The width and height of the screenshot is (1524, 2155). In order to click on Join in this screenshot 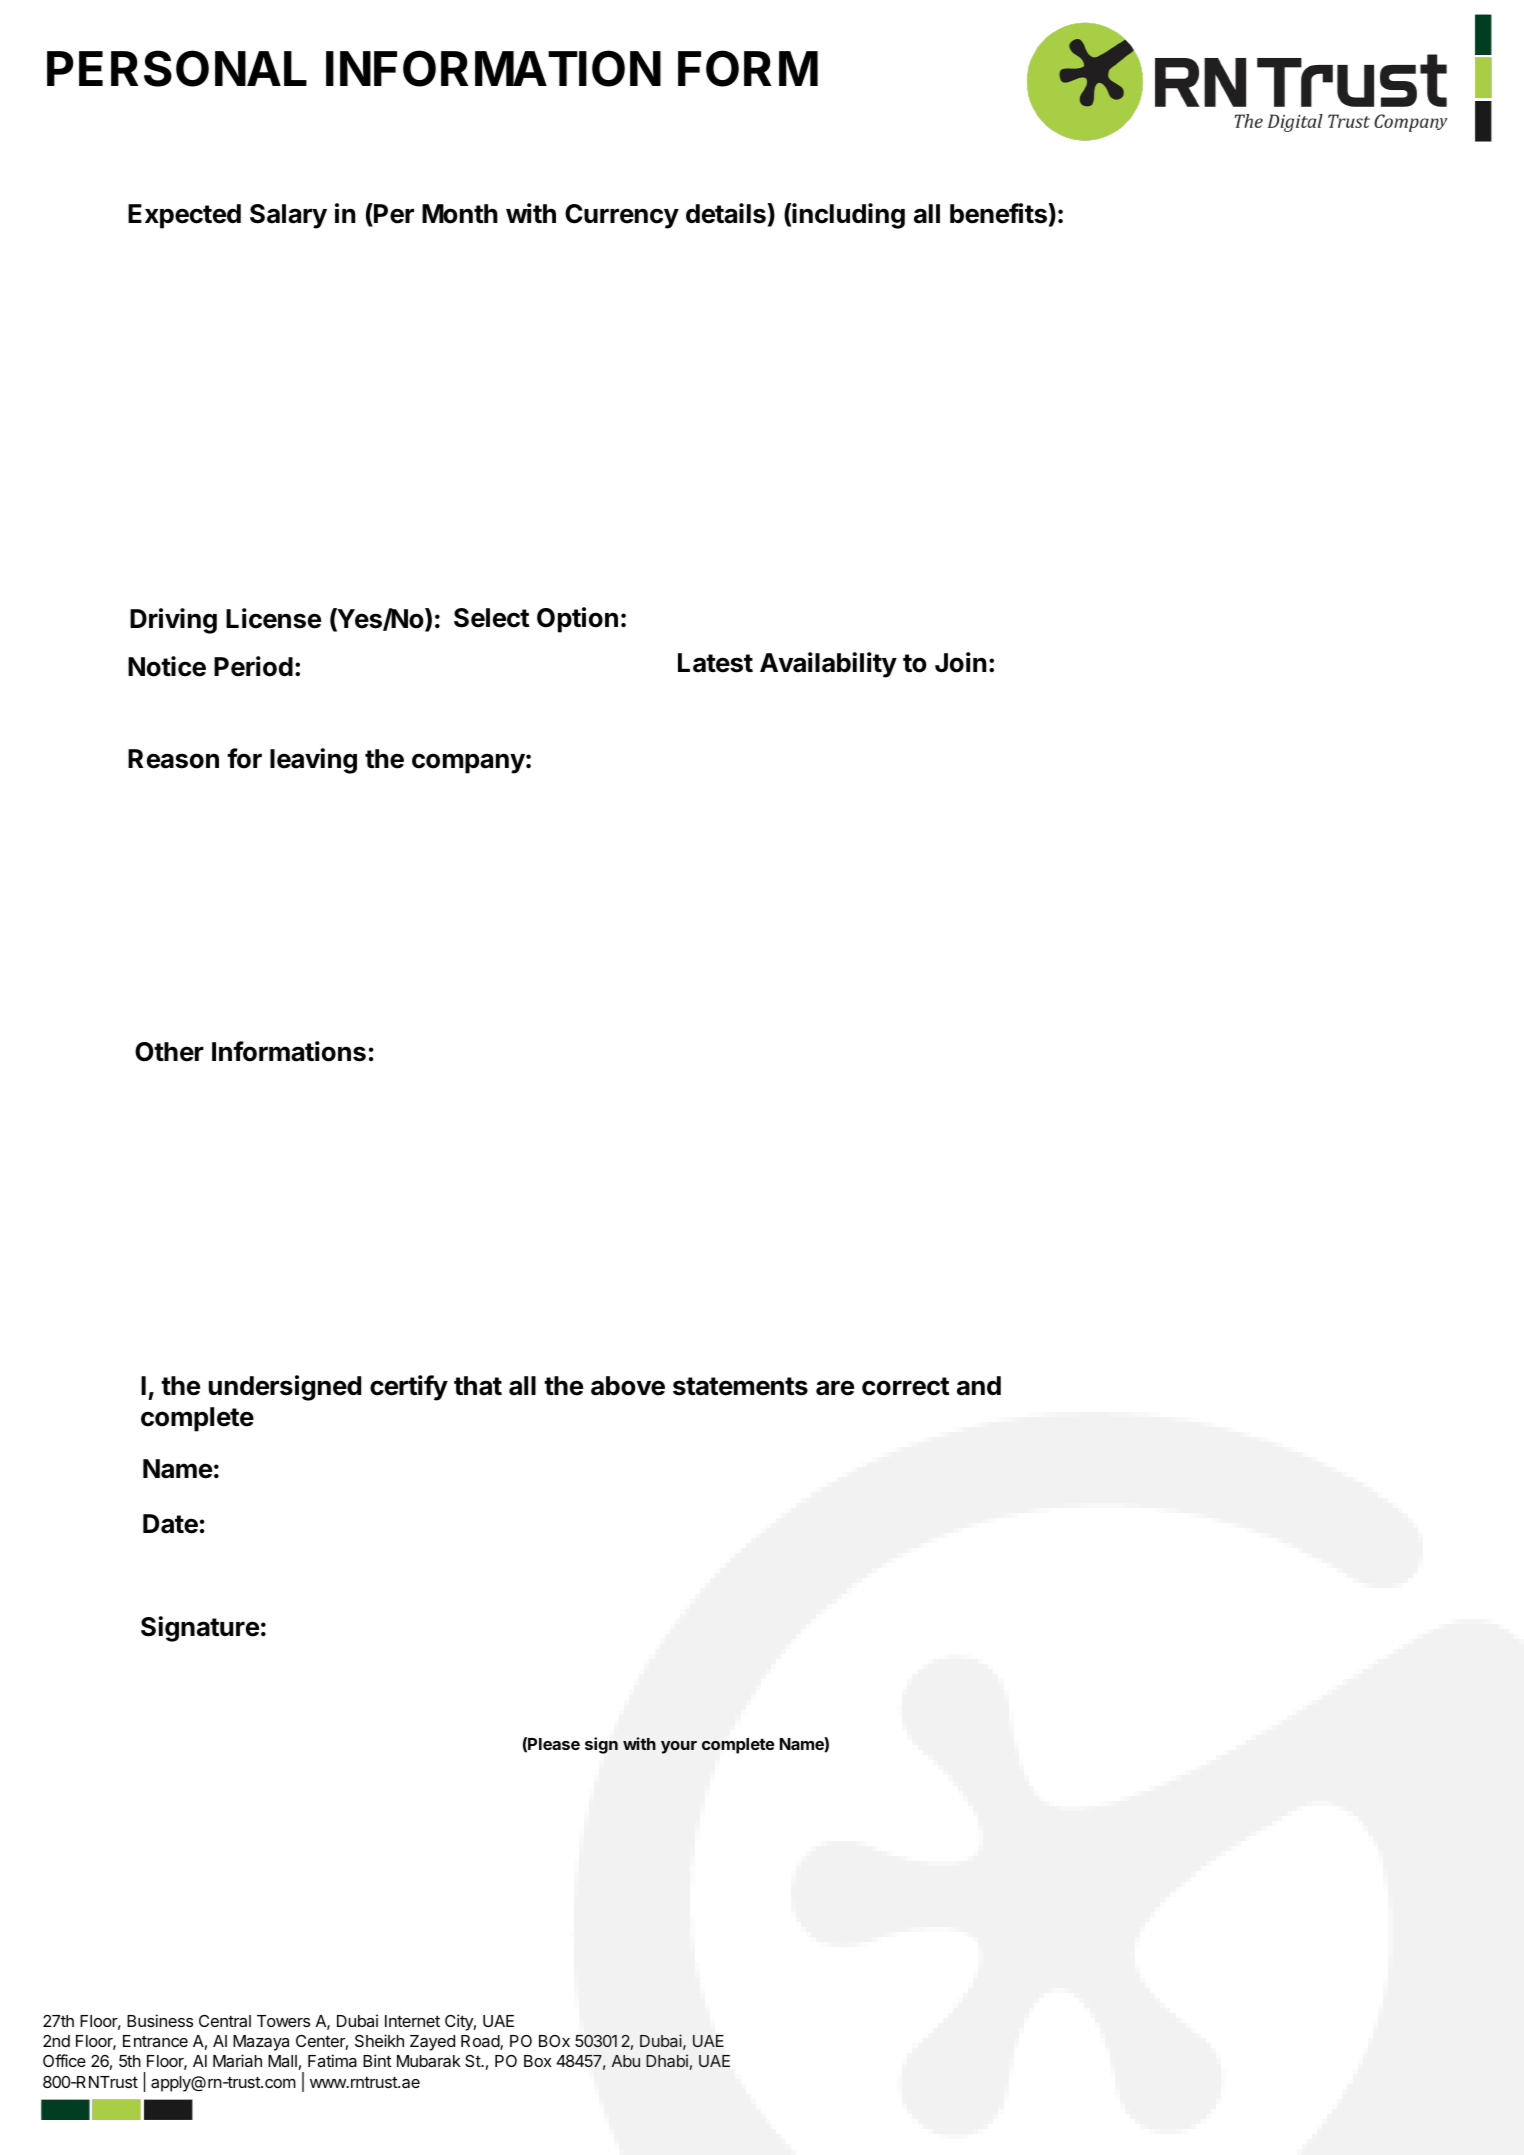, I will do `click(961, 662)`.
